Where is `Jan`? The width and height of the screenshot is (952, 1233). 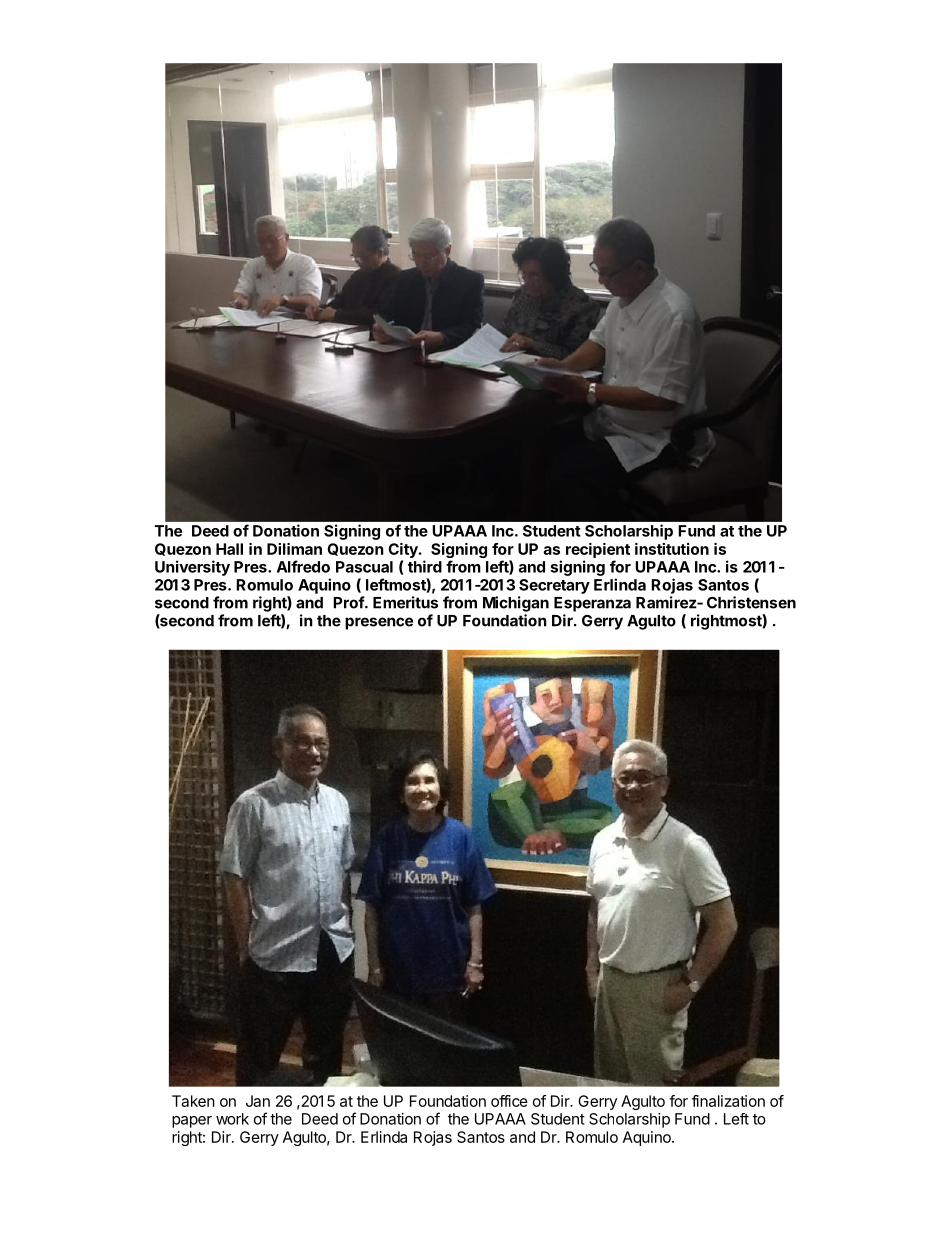
Jan is located at coordinates (258, 1101).
